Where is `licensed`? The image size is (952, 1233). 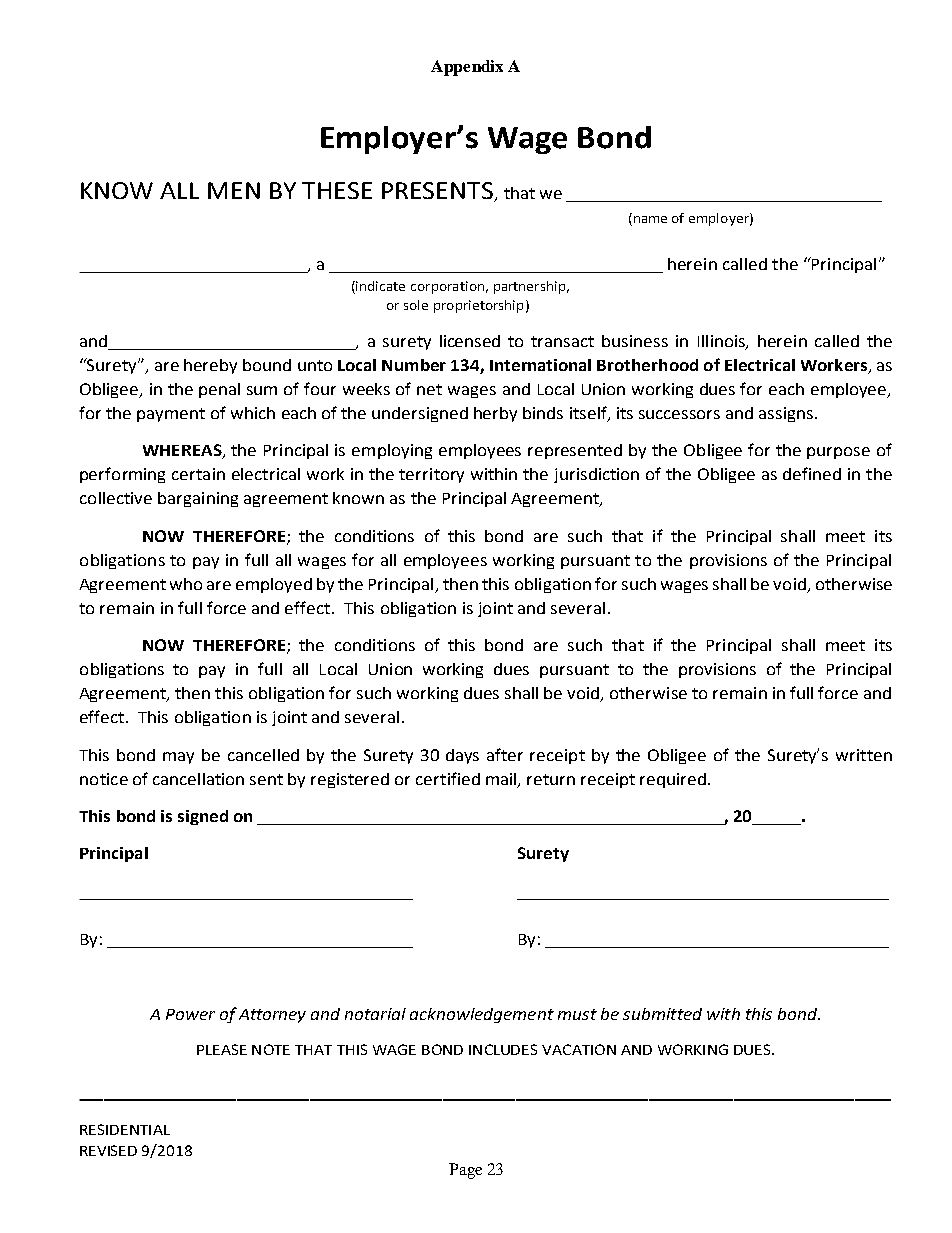
licensed is located at coordinates (470, 341).
